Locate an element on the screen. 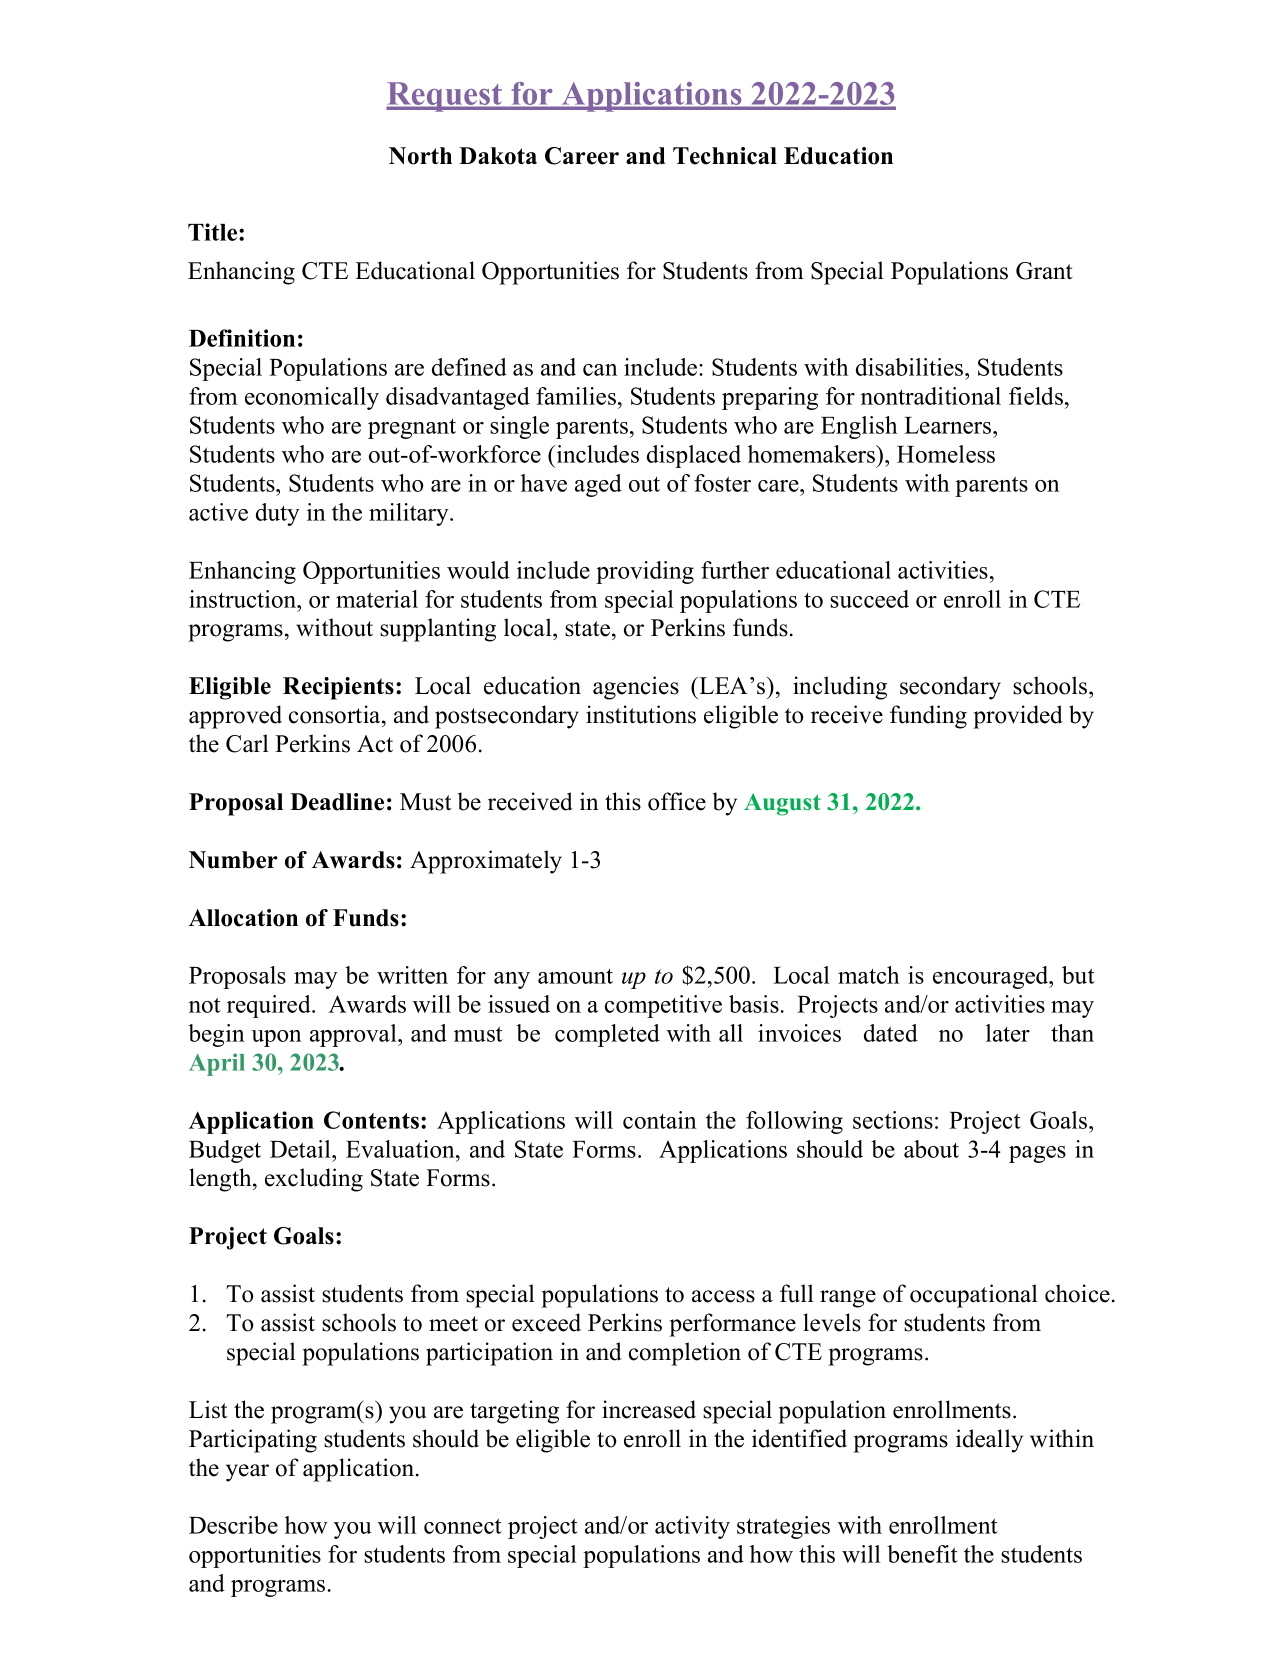 Image resolution: width=1283 pixels, height=1661 pixels. displaced is located at coordinates (694, 456).
